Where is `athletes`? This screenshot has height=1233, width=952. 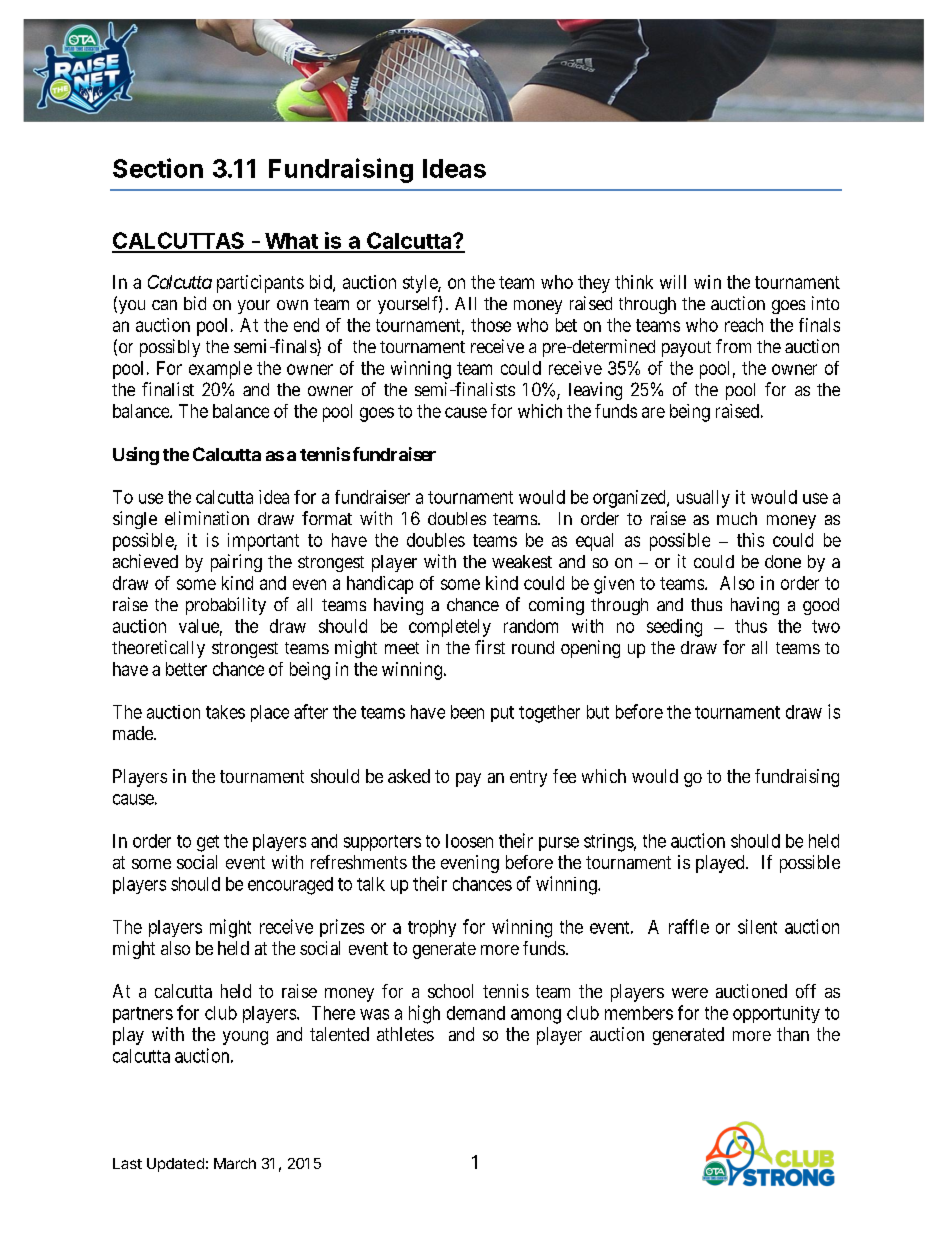 athletes is located at coordinates (405, 1034).
